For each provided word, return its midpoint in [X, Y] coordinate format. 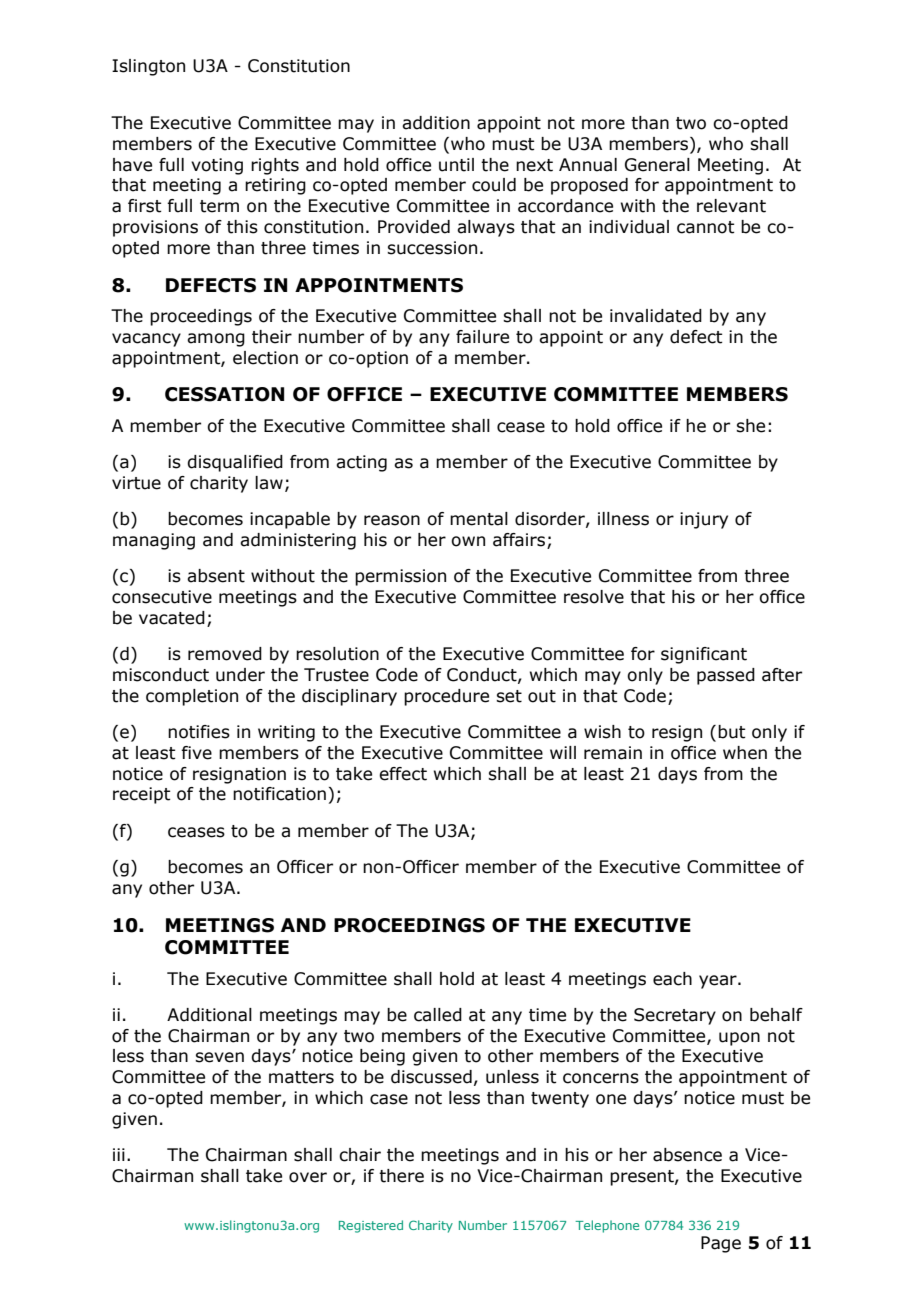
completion [192, 697]
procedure [446, 697]
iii [119, 1154]
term [219, 206]
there [401, 1176]
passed [726, 676]
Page [721, 1244]
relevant [731, 206]
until [456, 165]
